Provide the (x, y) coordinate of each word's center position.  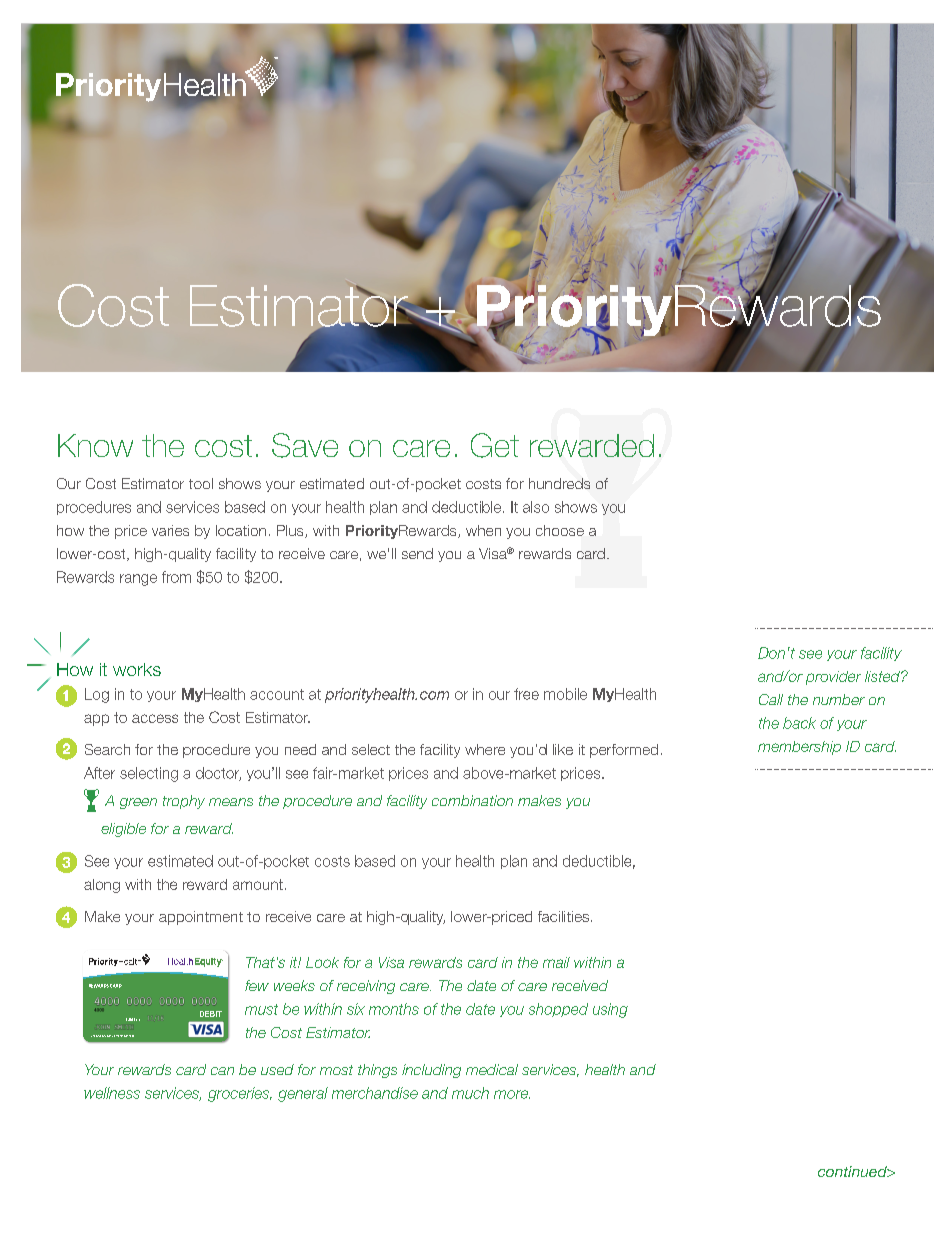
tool (201, 483)
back (799, 723)
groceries (240, 1094)
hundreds (559, 483)
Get (495, 445)
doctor (218, 774)
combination (472, 800)
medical (492, 1069)
